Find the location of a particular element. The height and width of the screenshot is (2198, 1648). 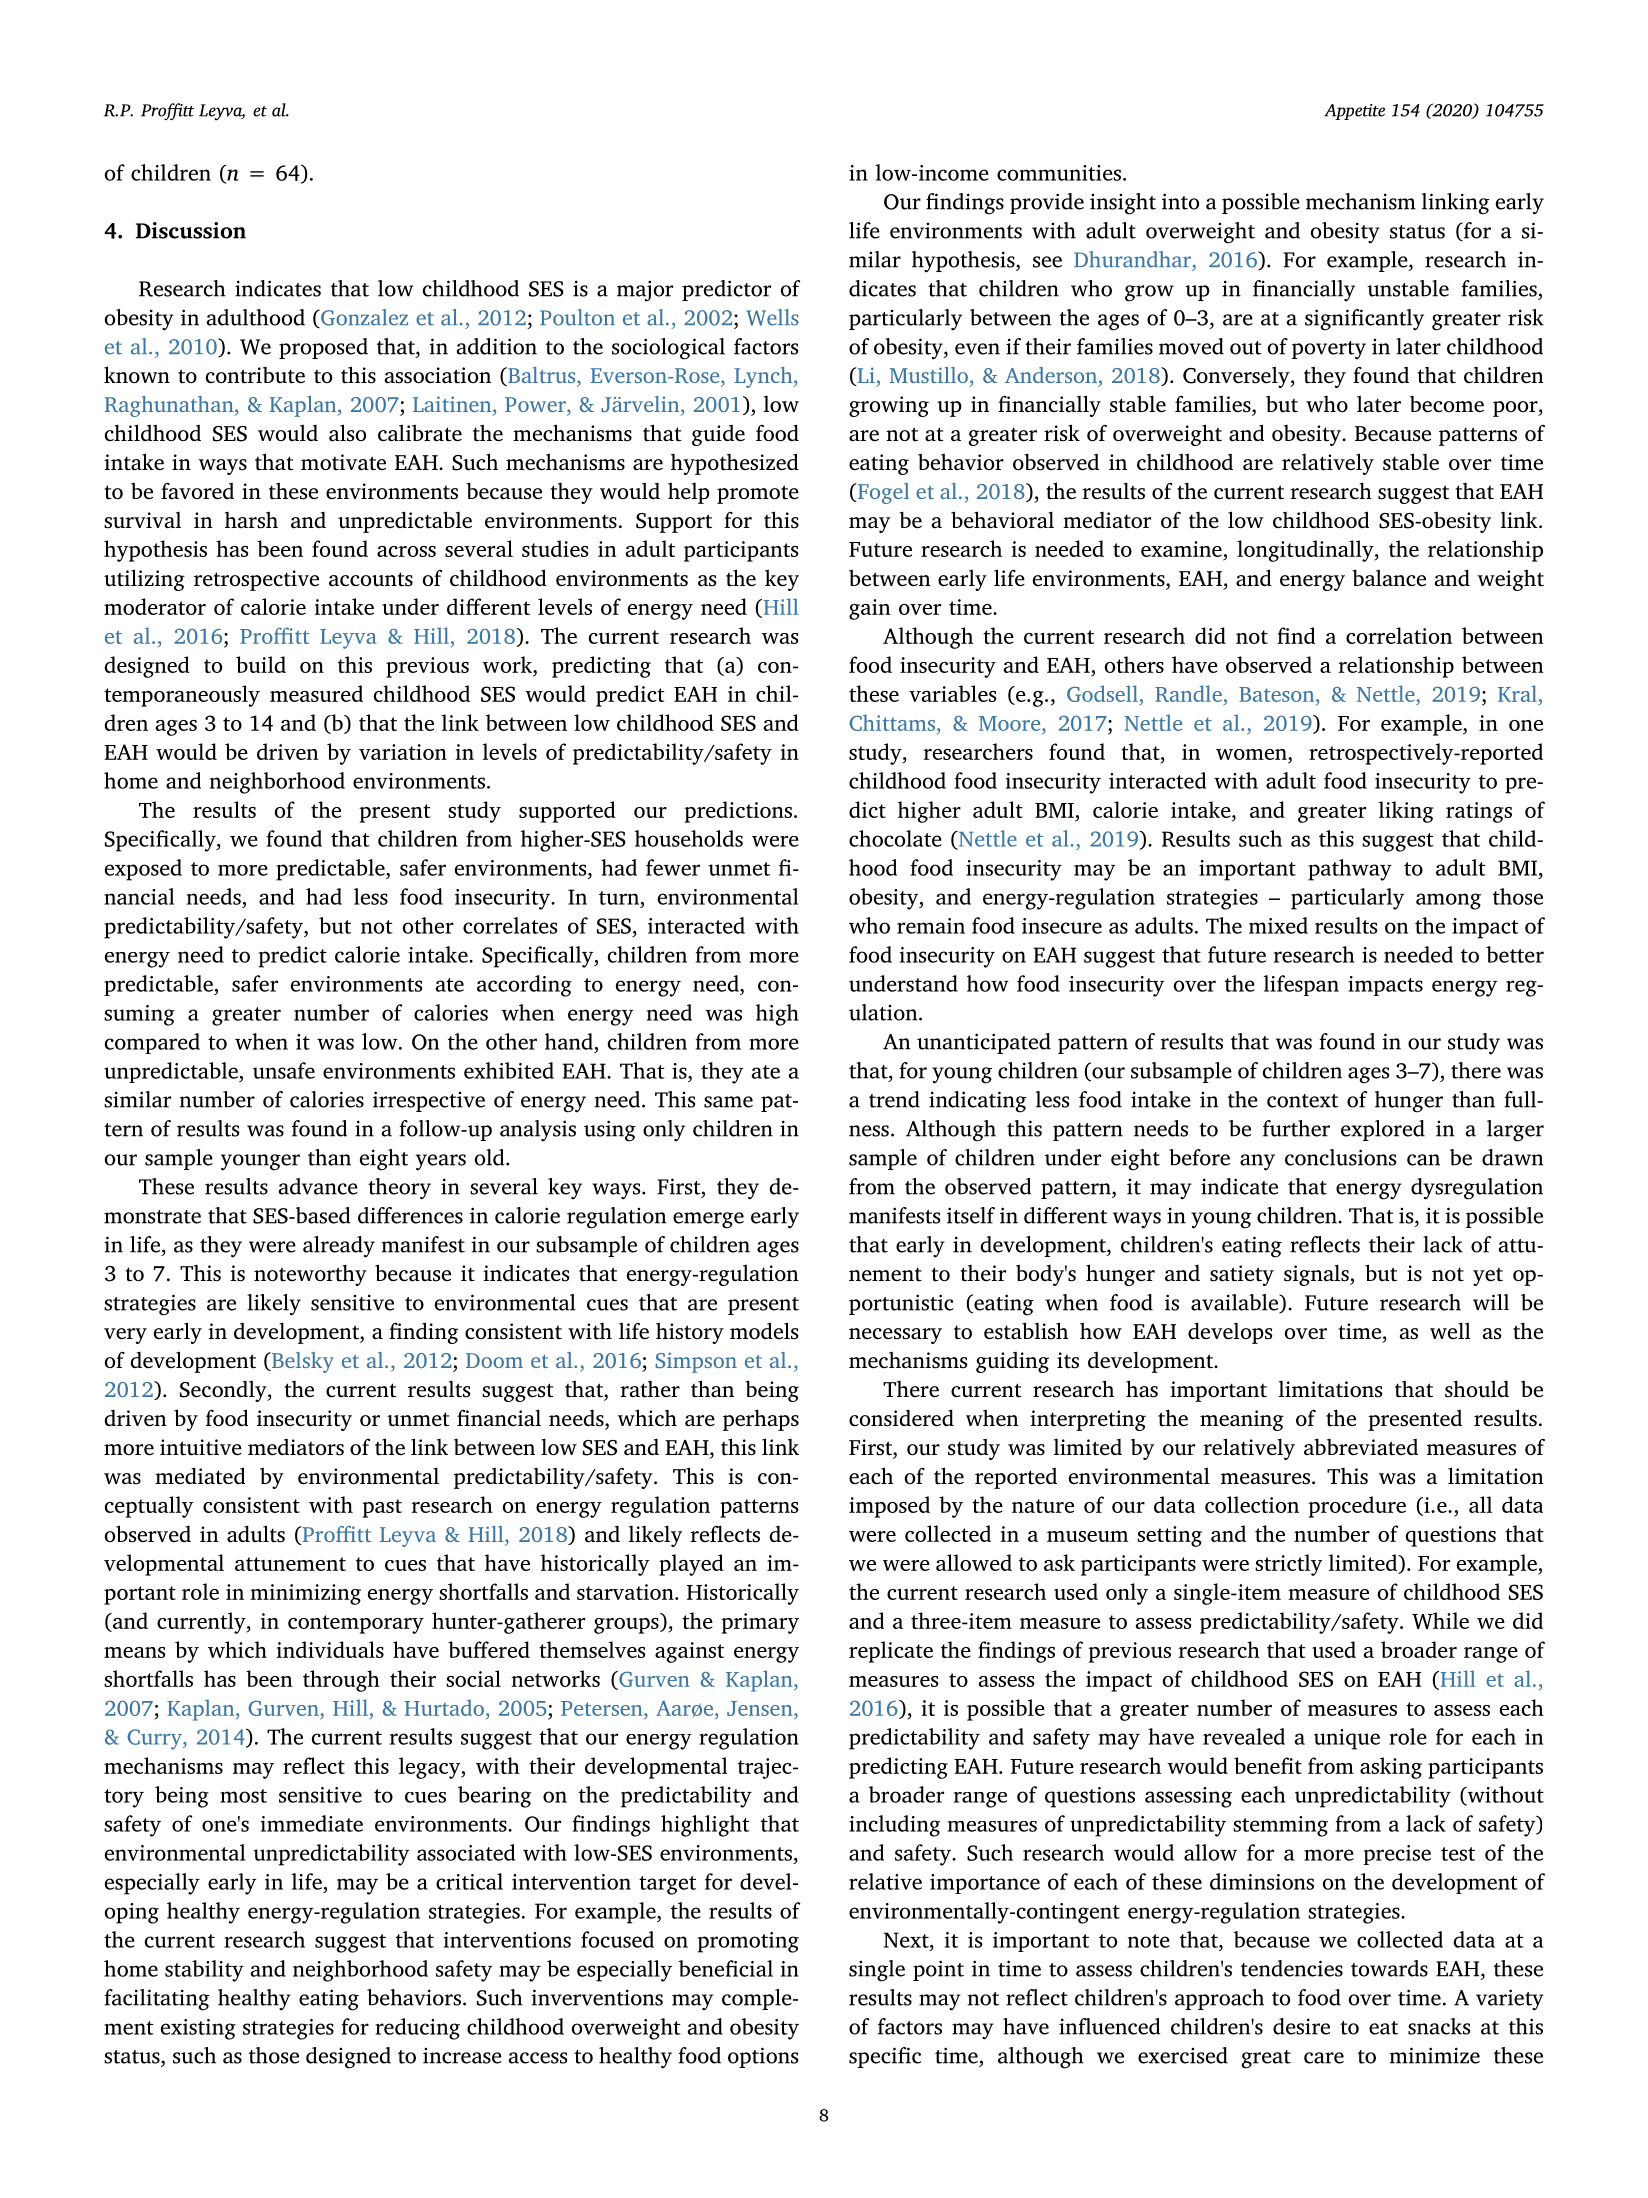

major is located at coordinates (645, 291).
